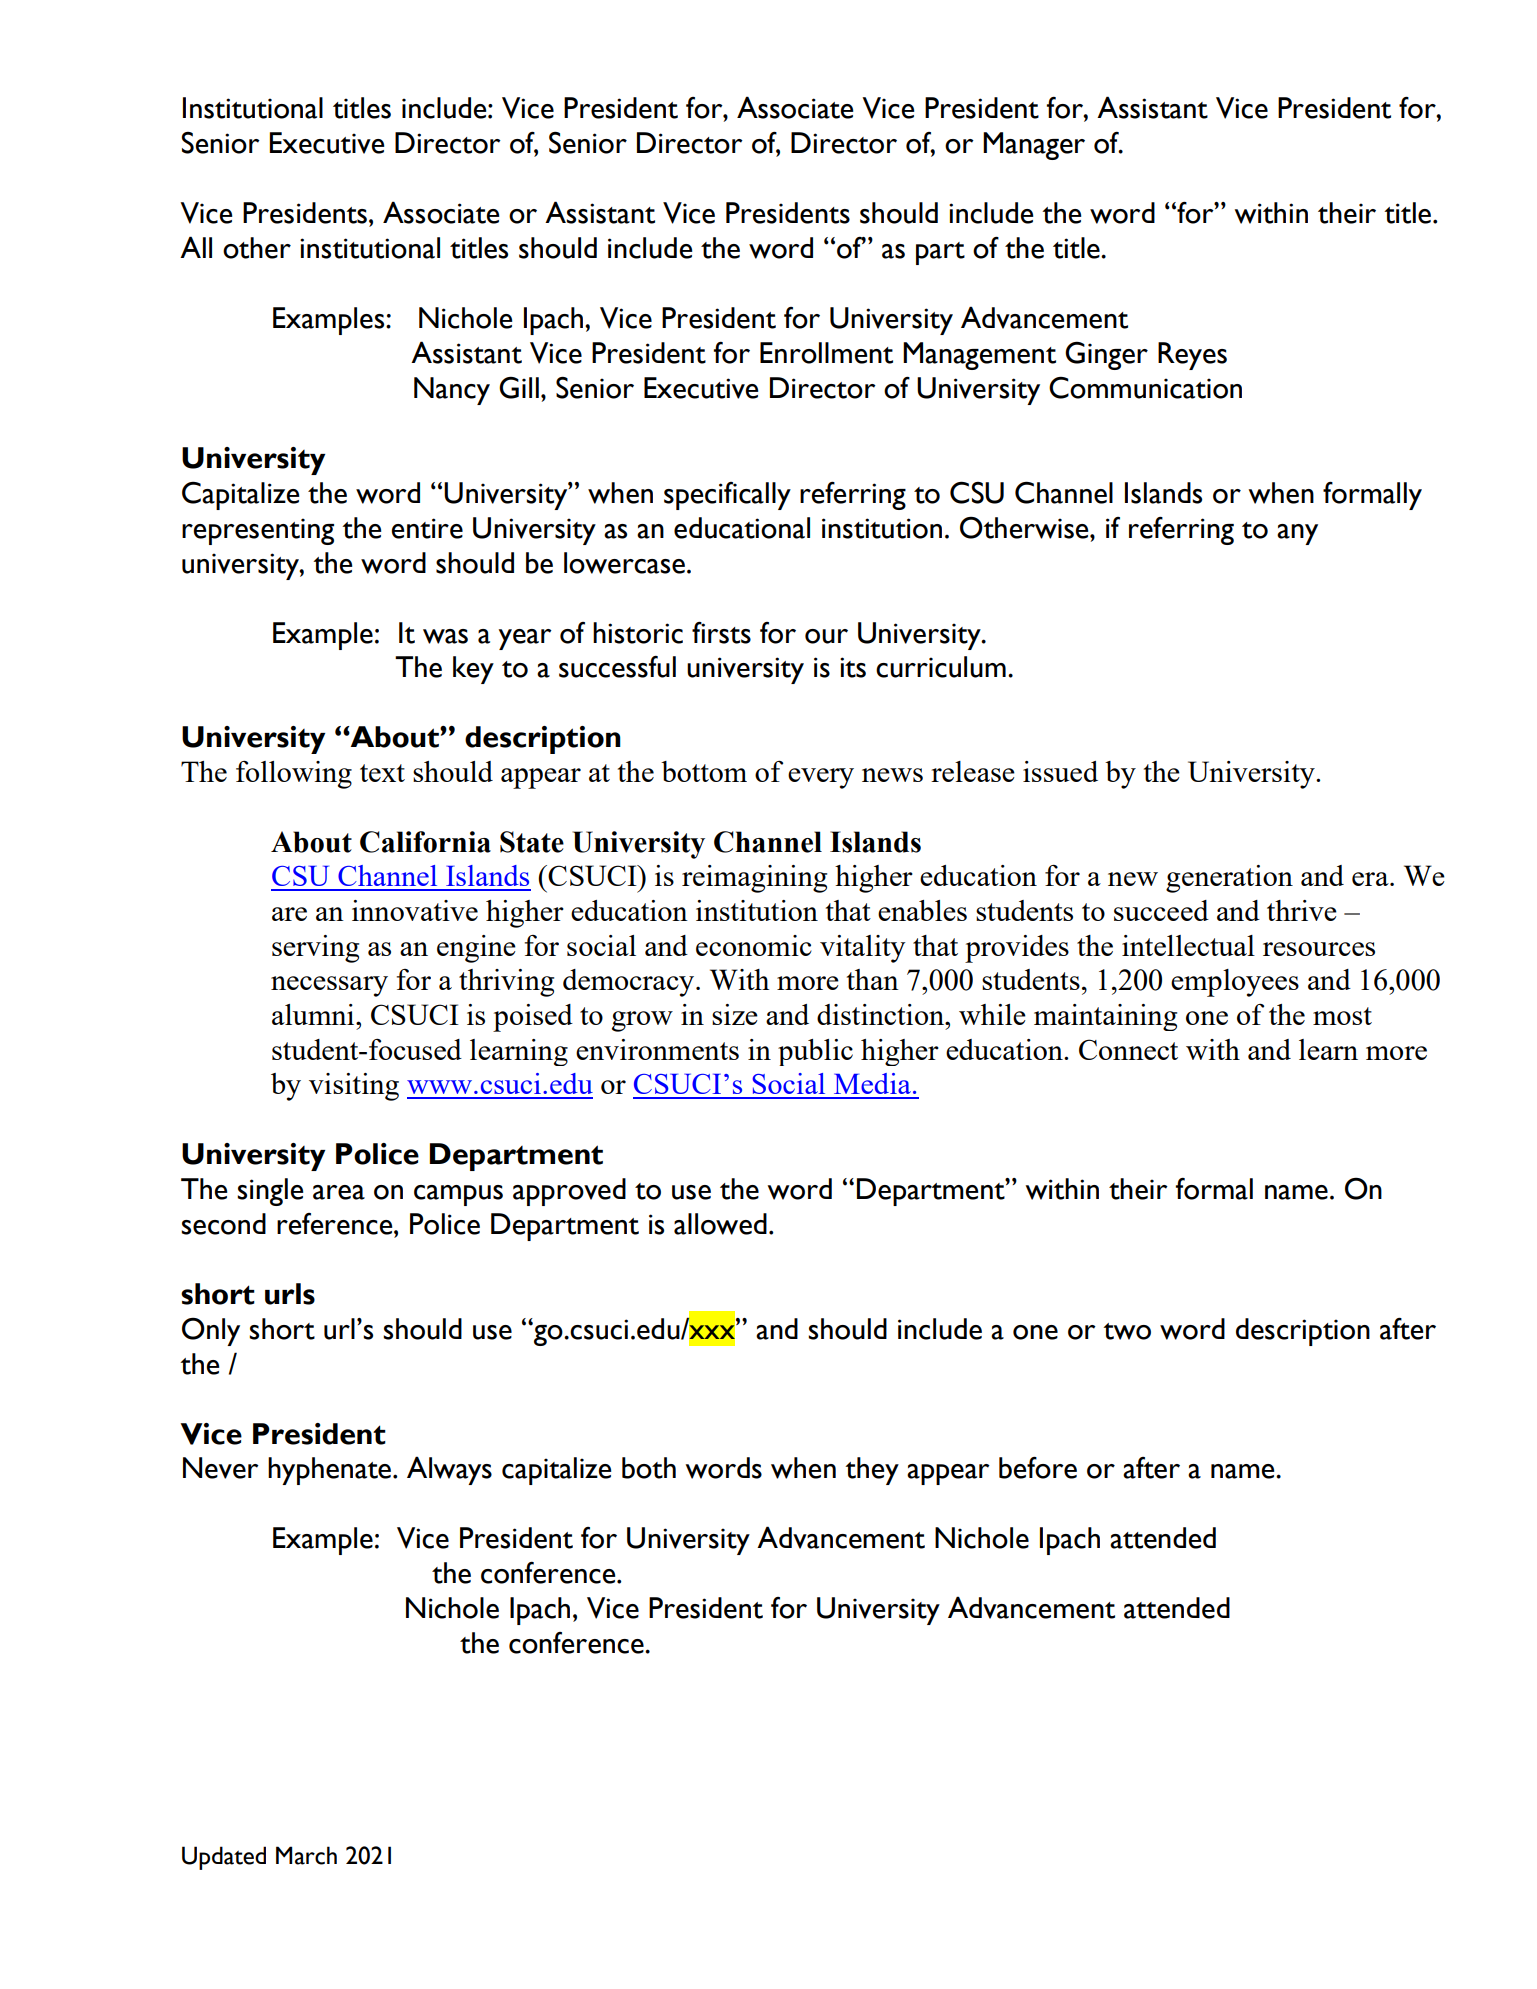 The height and width of the screenshot is (1989, 1537). What do you see at coordinates (306, 1855) in the screenshot?
I see `March` at bounding box center [306, 1855].
